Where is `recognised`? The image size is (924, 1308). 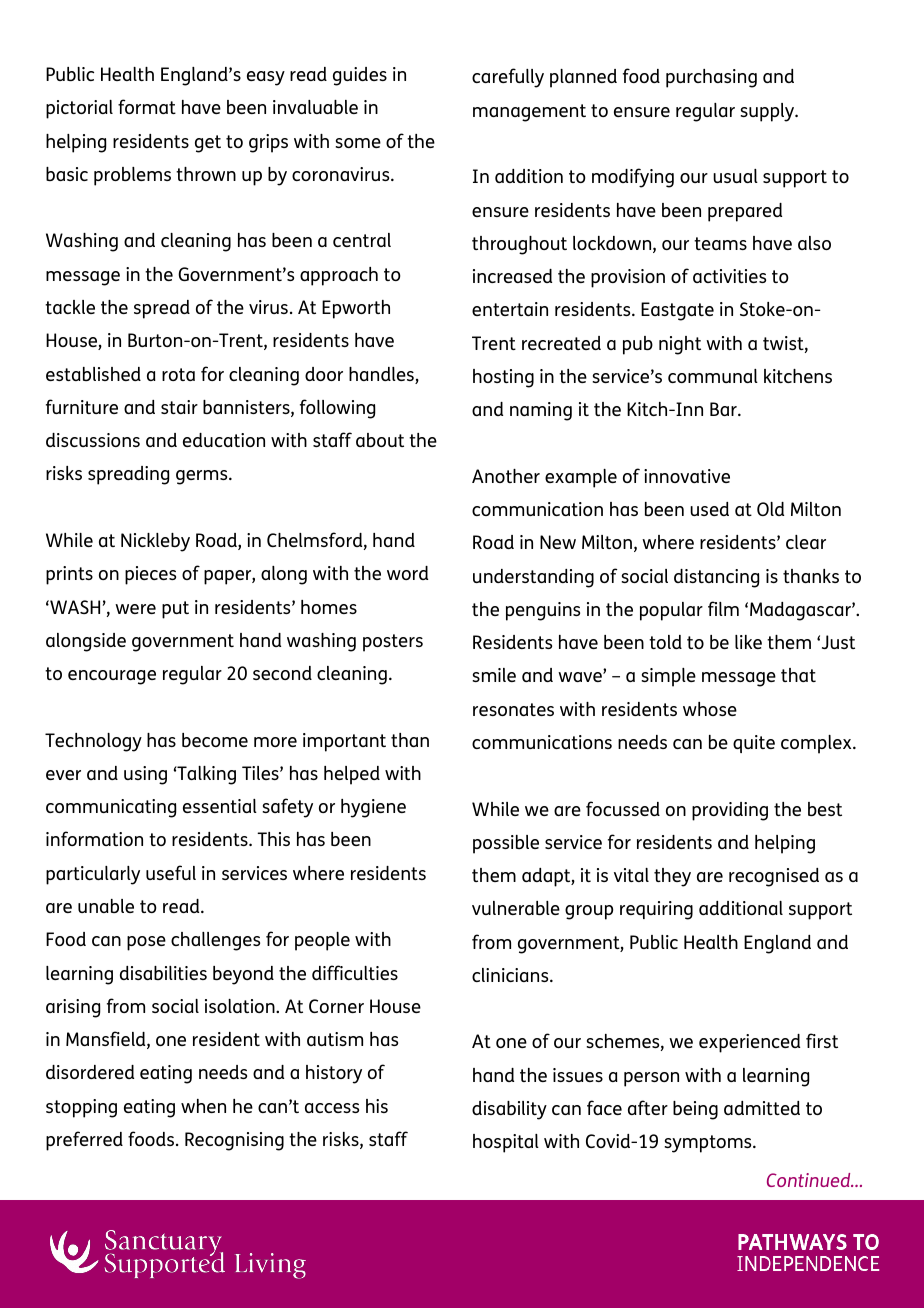
recognised is located at coordinates (774, 877).
